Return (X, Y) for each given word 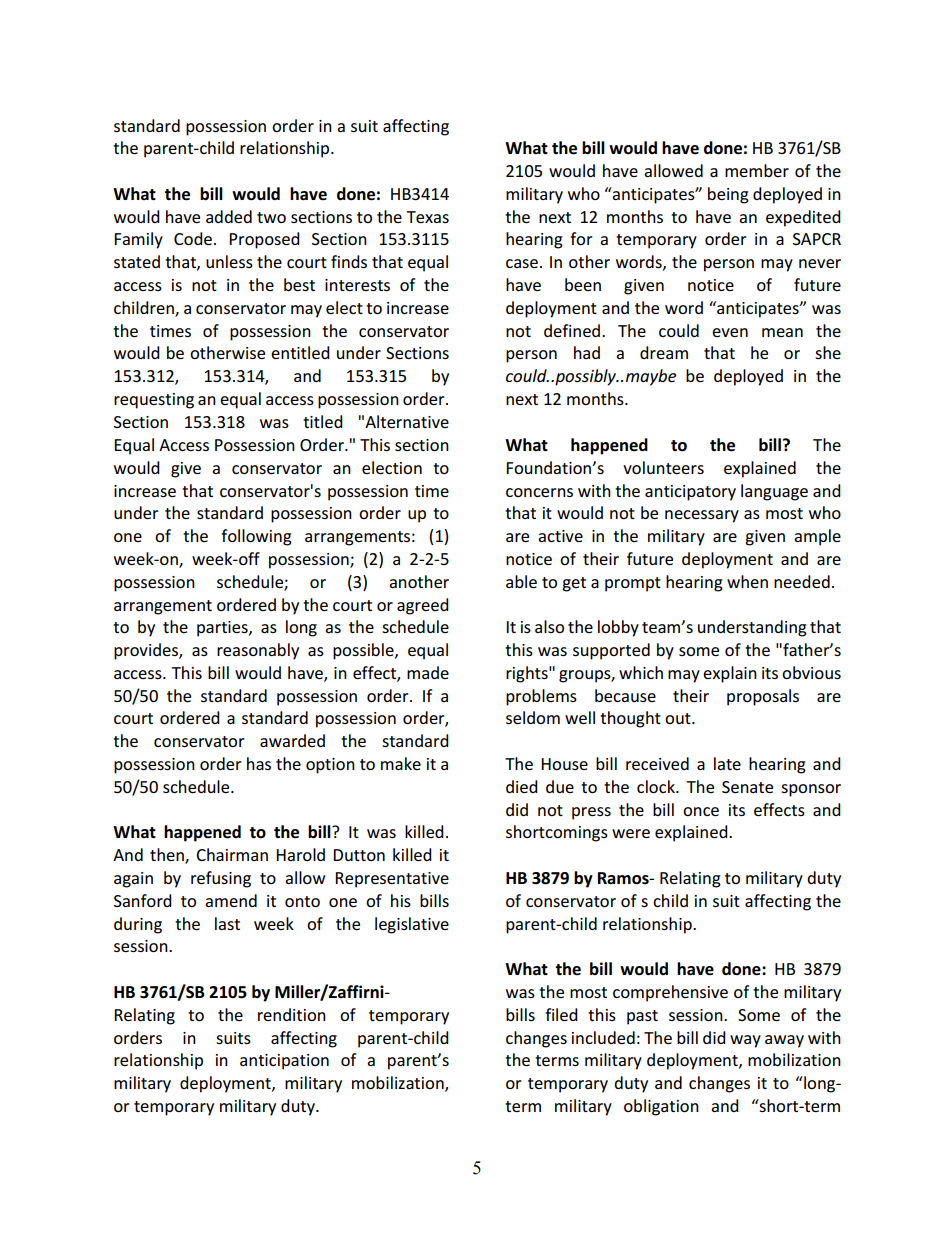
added (229, 216)
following (256, 537)
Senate (747, 787)
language (774, 492)
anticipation (284, 1062)
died (522, 786)
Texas (427, 217)
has (259, 763)
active (560, 536)
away (784, 1041)
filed (561, 1014)
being (728, 195)
